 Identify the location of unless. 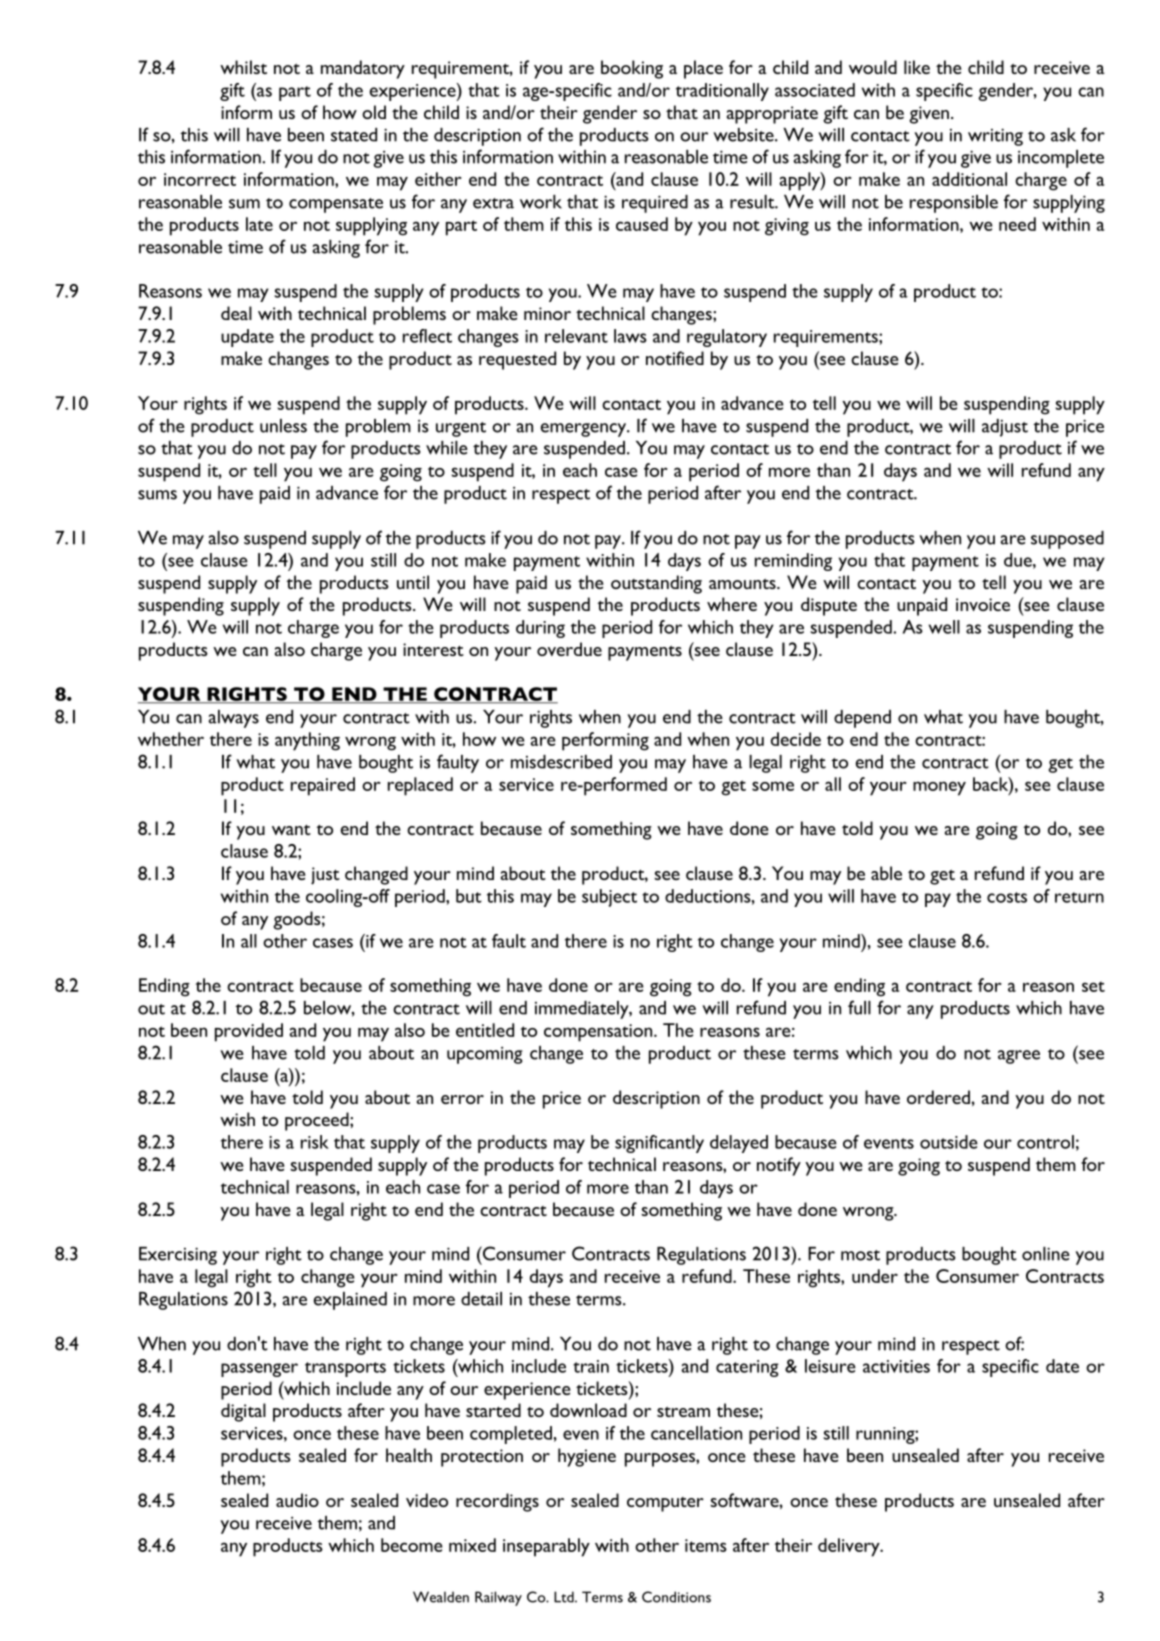
(283, 426).
